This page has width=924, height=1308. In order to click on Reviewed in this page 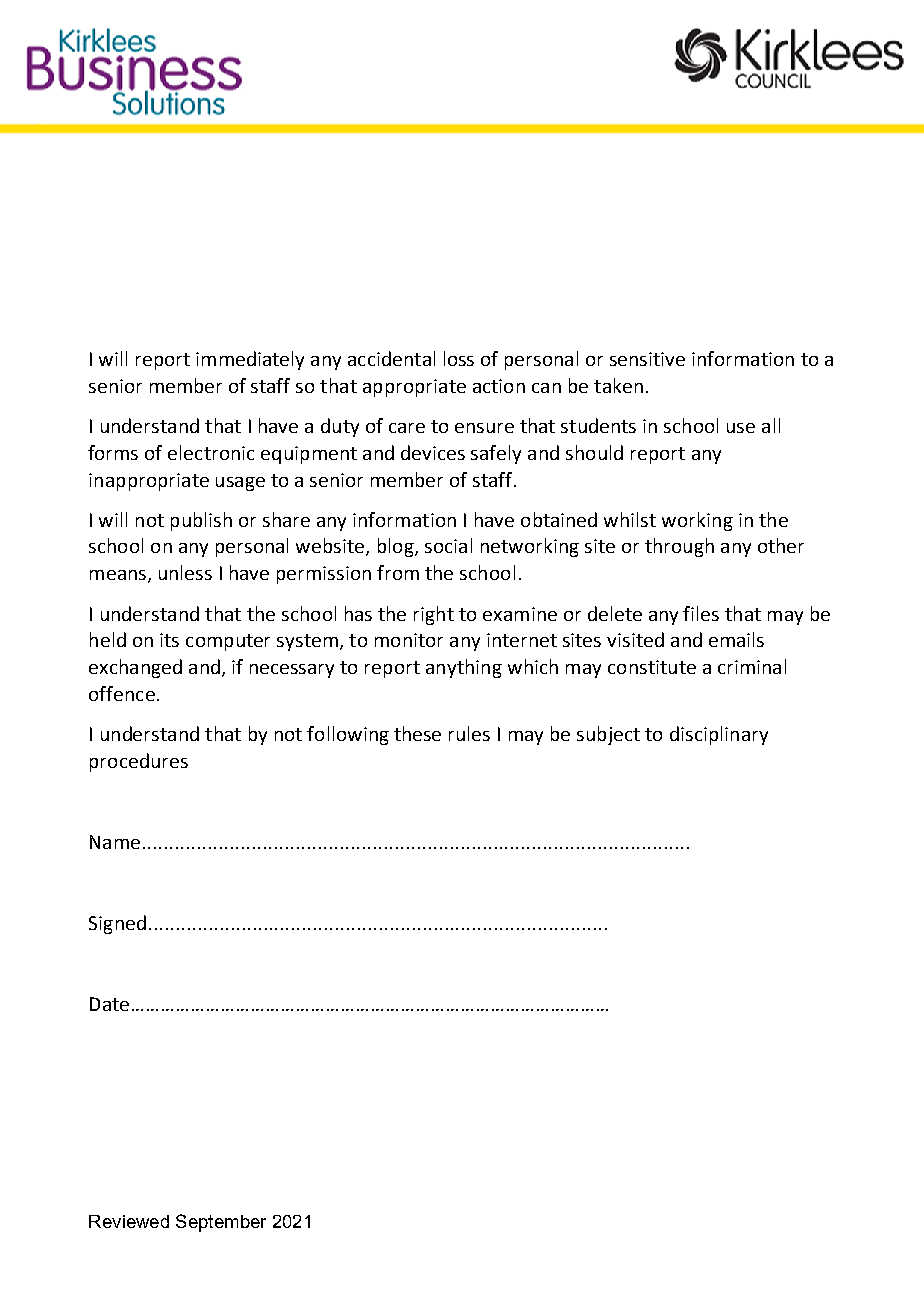, I will do `click(129, 1221)`.
